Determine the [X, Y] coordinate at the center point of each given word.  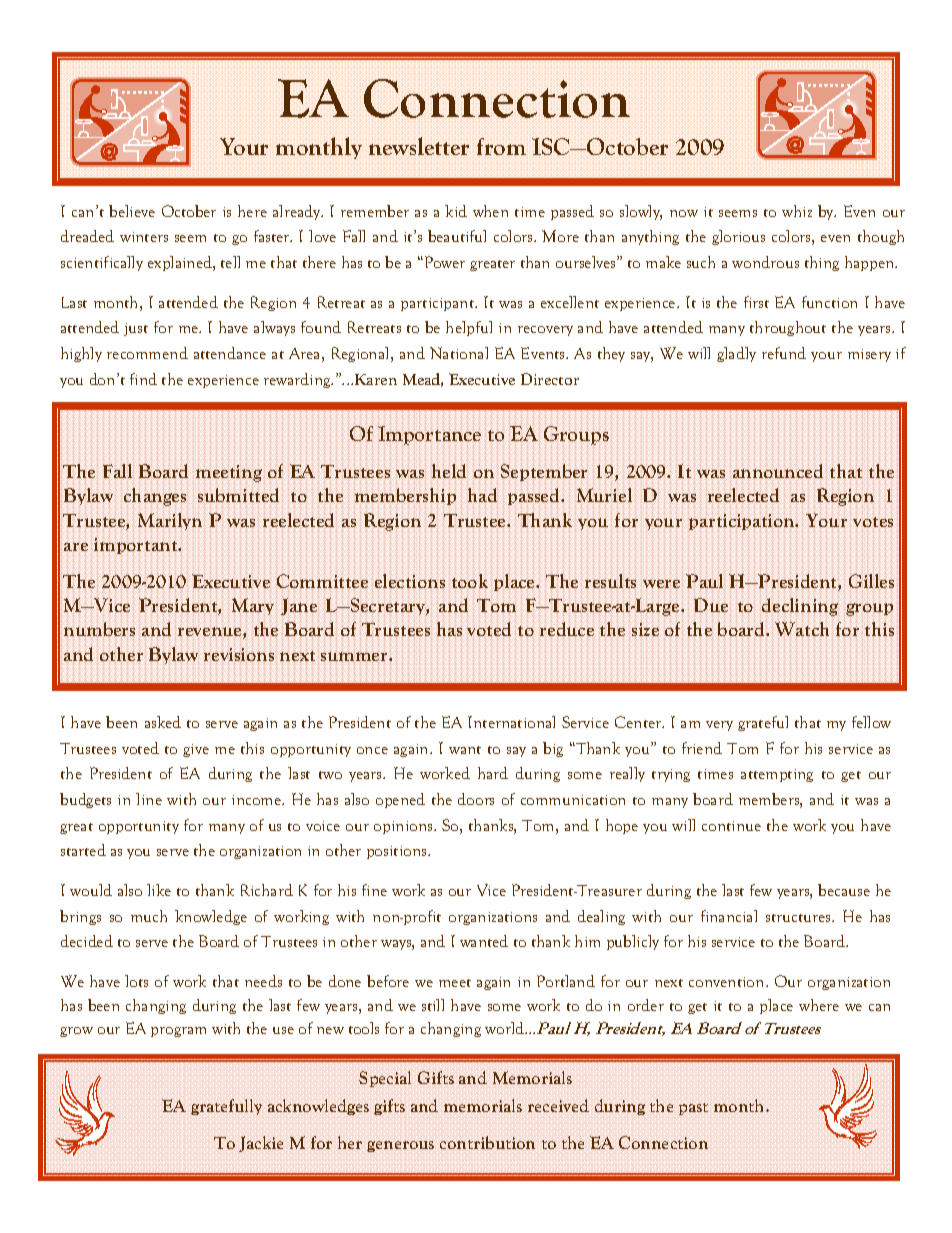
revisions [239, 654]
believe [132, 211]
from [501, 146]
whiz [797, 211]
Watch [802, 629]
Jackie [261, 1144]
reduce [567, 629]
